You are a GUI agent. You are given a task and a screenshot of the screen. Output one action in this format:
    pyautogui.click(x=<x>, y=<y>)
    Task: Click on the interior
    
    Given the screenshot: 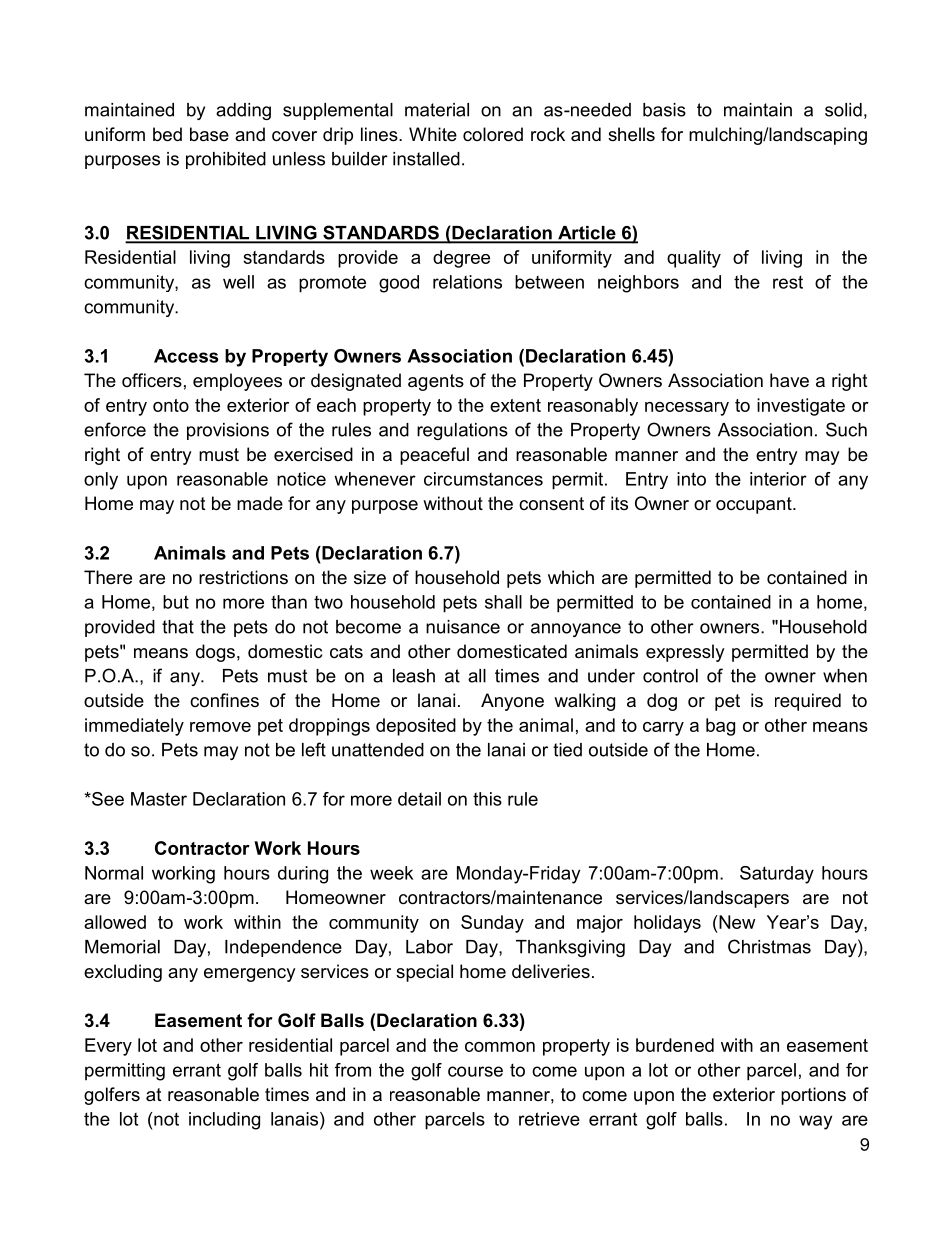 What is the action you would take?
    pyautogui.click(x=778, y=479)
